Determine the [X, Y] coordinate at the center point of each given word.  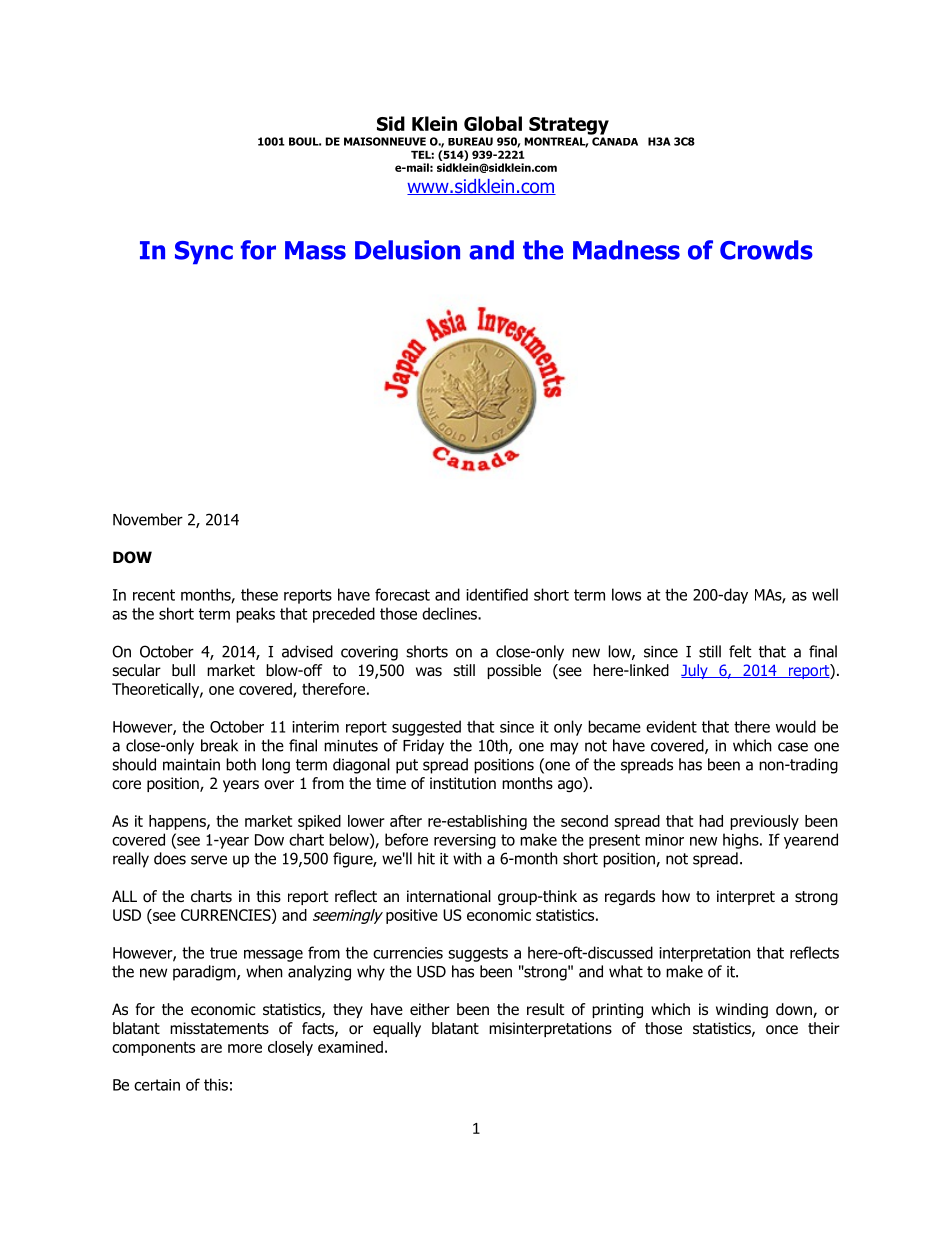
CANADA [615, 141]
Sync [204, 252]
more [245, 1048]
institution [463, 783]
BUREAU [470, 141]
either [430, 1009]
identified [497, 594]
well [825, 594]
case [793, 747]
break [219, 745]
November [148, 519]
